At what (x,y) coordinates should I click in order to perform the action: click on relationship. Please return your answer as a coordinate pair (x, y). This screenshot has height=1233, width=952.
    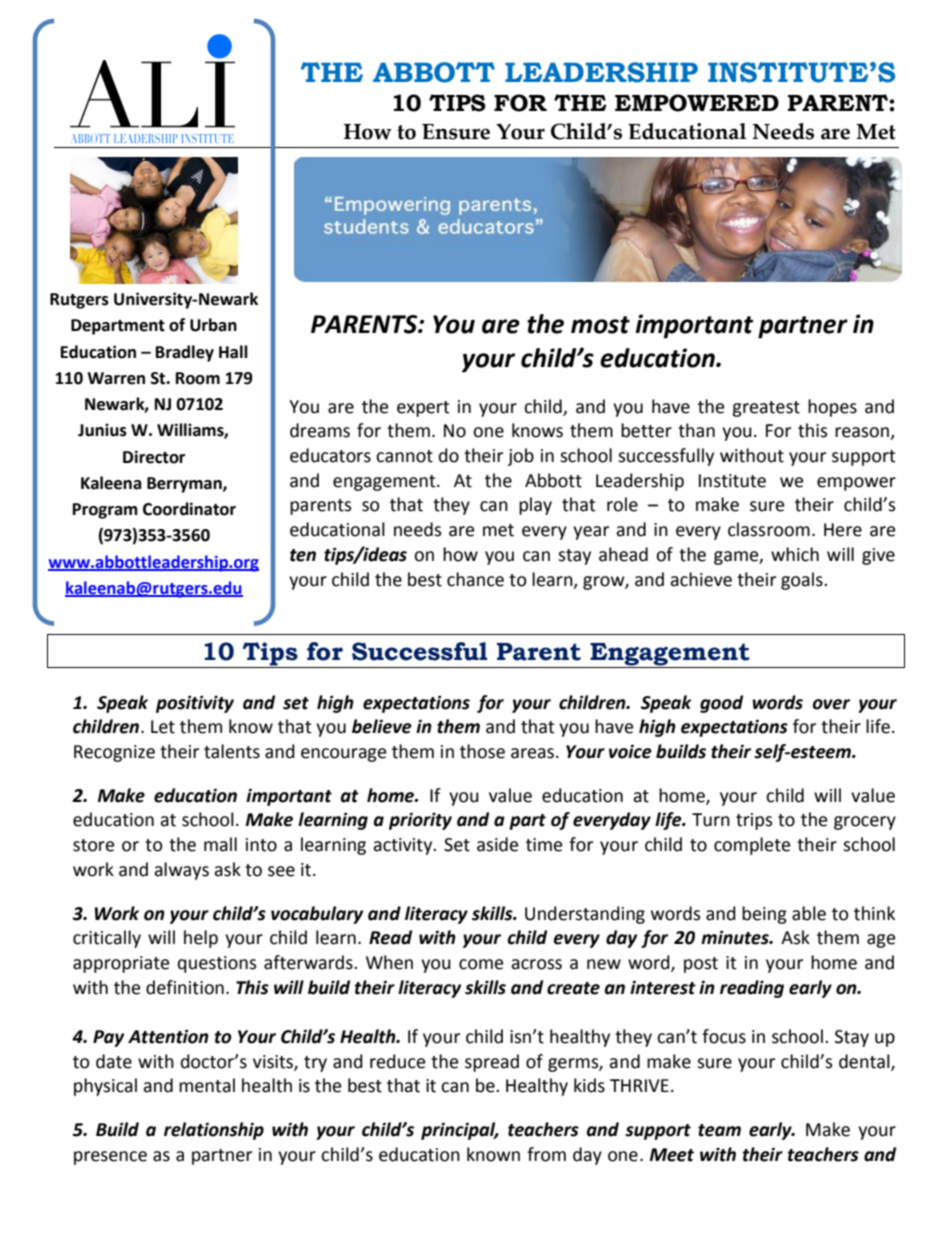
    Looking at the image, I should click on (214, 1131).
